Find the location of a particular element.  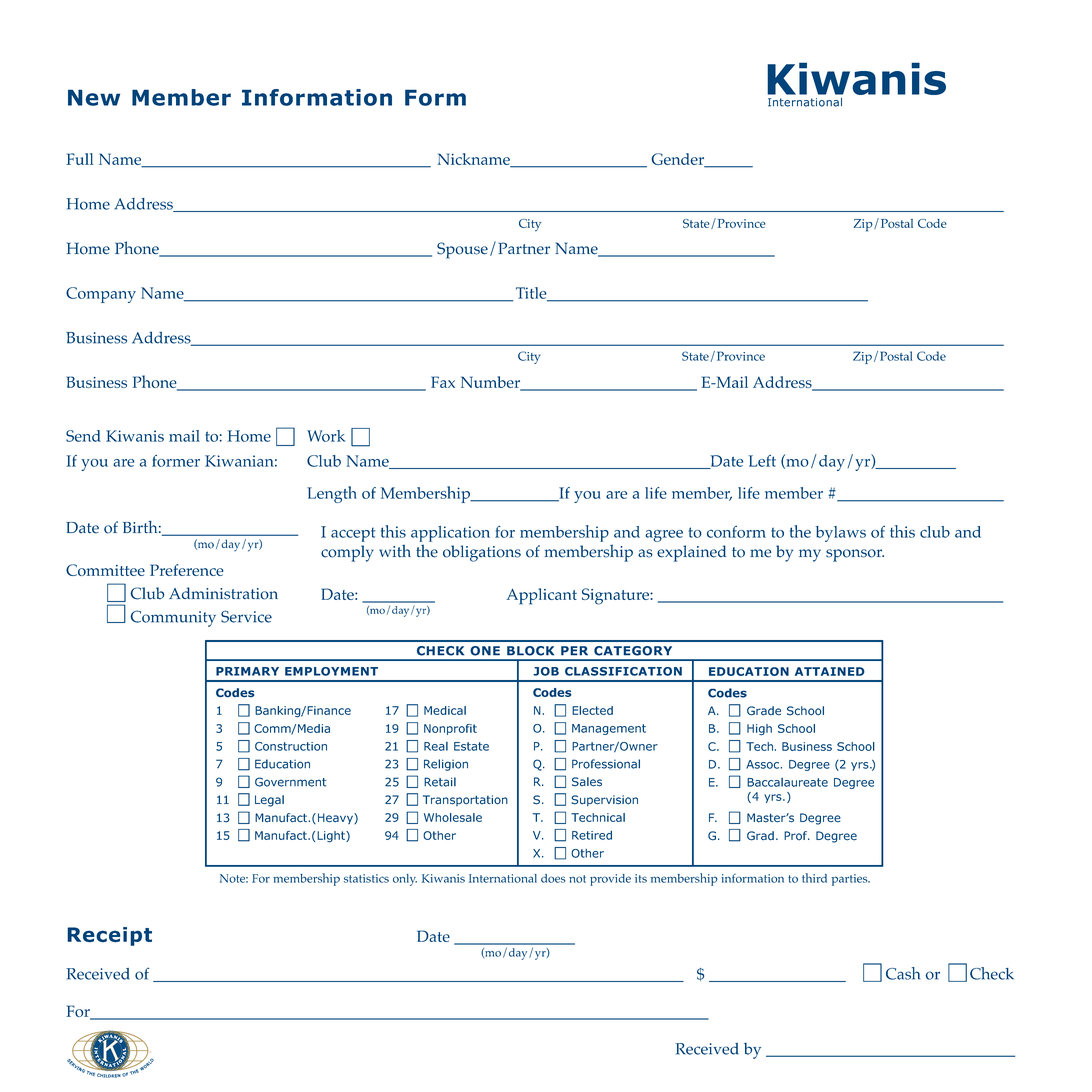

New is located at coordinates (94, 97).
